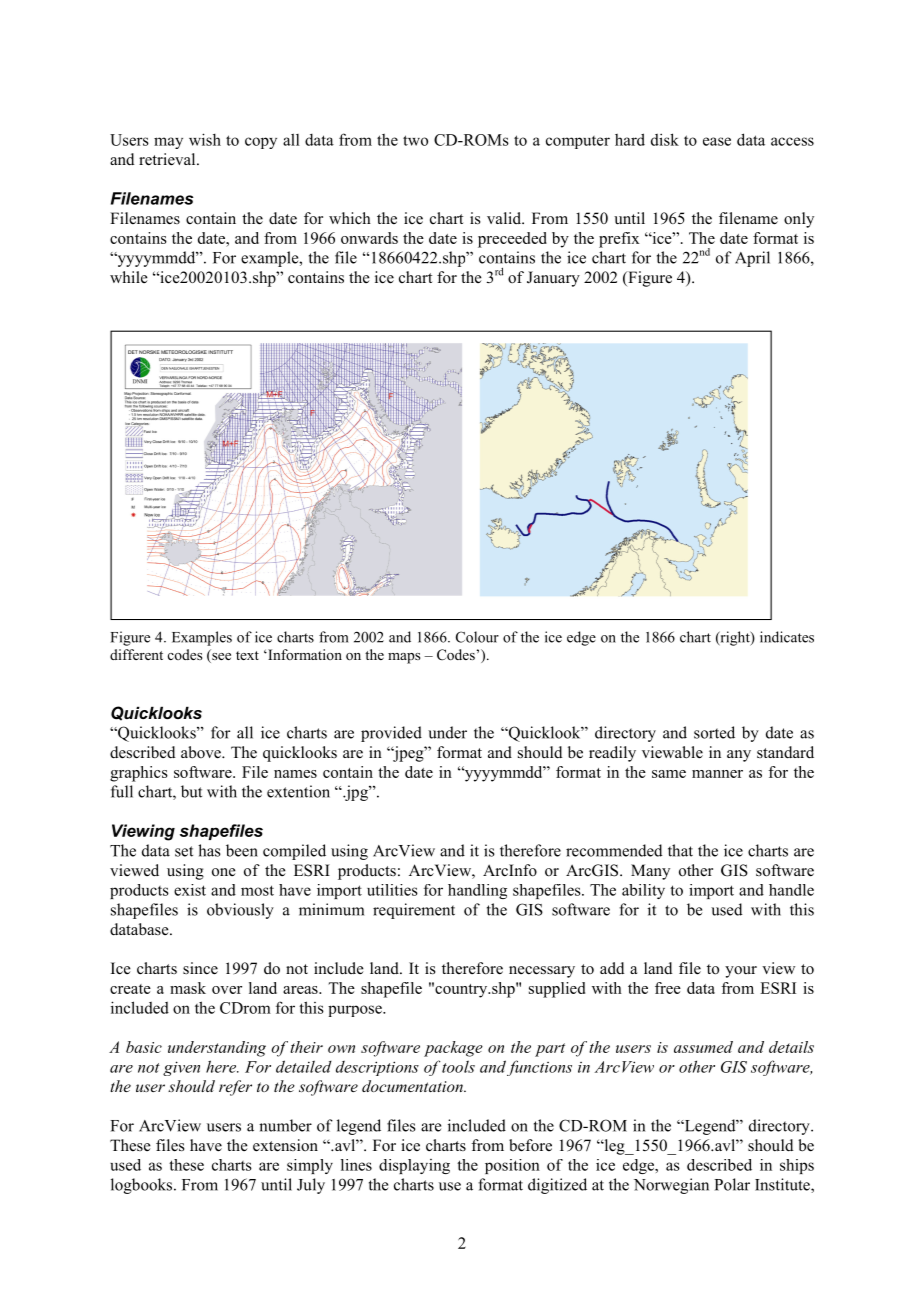  Describe the element at coordinates (202, 752) in the screenshot. I see `above` at that location.
